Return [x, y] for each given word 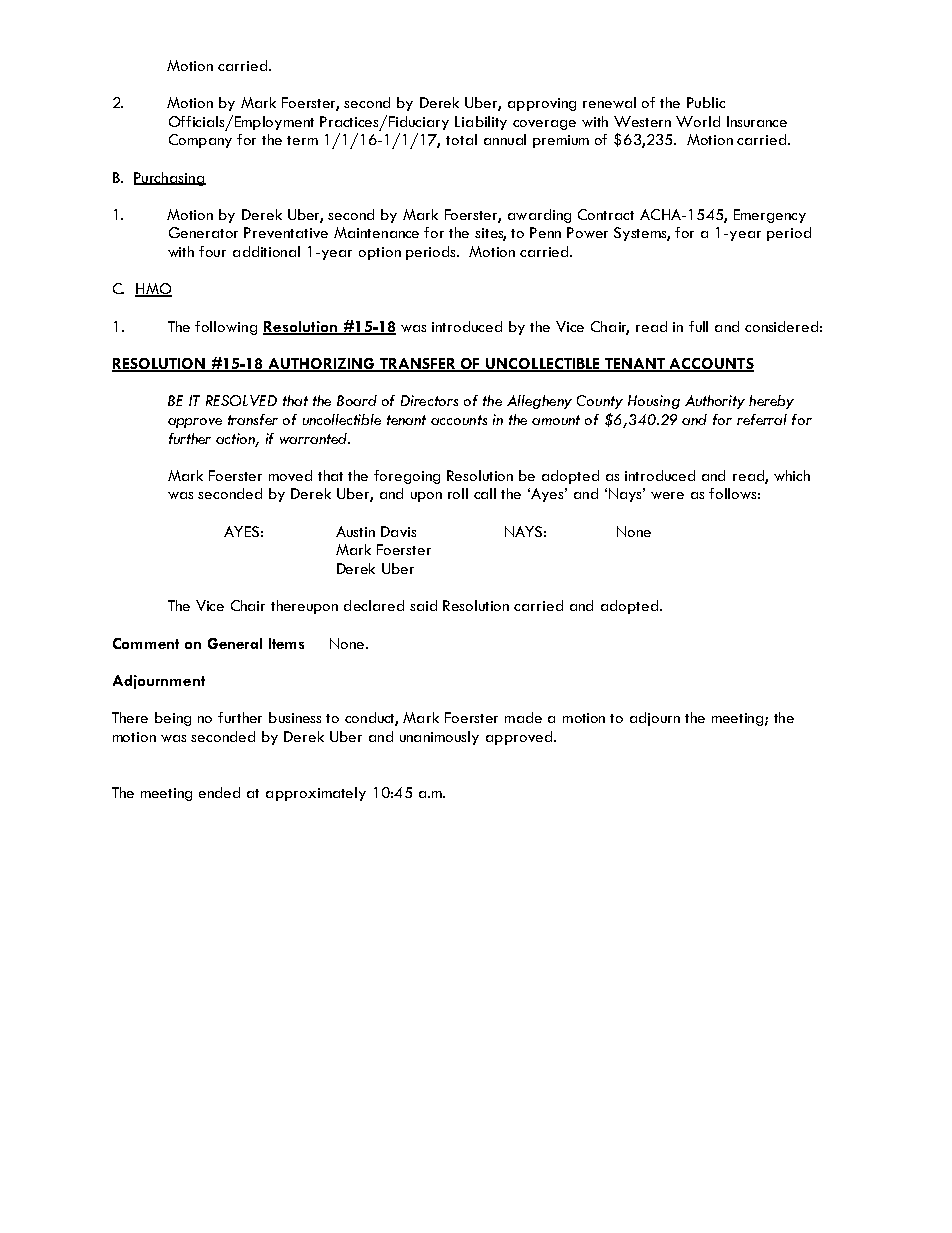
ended [219, 792]
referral [762, 419]
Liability [481, 123]
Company [200, 141]
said [423, 605]
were [667, 495]
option [380, 253]
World [698, 121]
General [235, 643]
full [698, 326]
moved [290, 475]
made [523, 717]
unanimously [439, 738]
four [212, 251]
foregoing [407, 477]
